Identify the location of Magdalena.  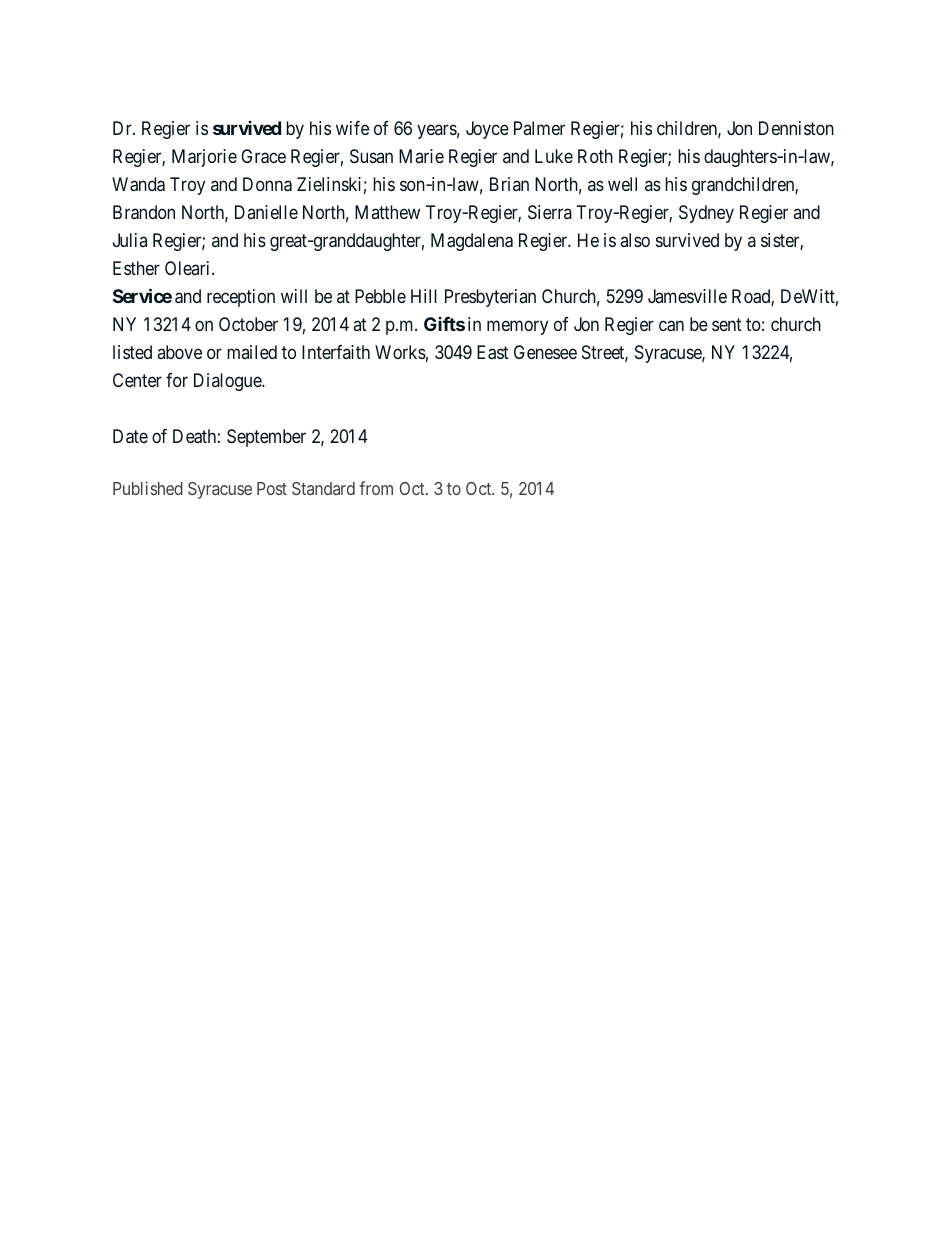
(472, 242).
